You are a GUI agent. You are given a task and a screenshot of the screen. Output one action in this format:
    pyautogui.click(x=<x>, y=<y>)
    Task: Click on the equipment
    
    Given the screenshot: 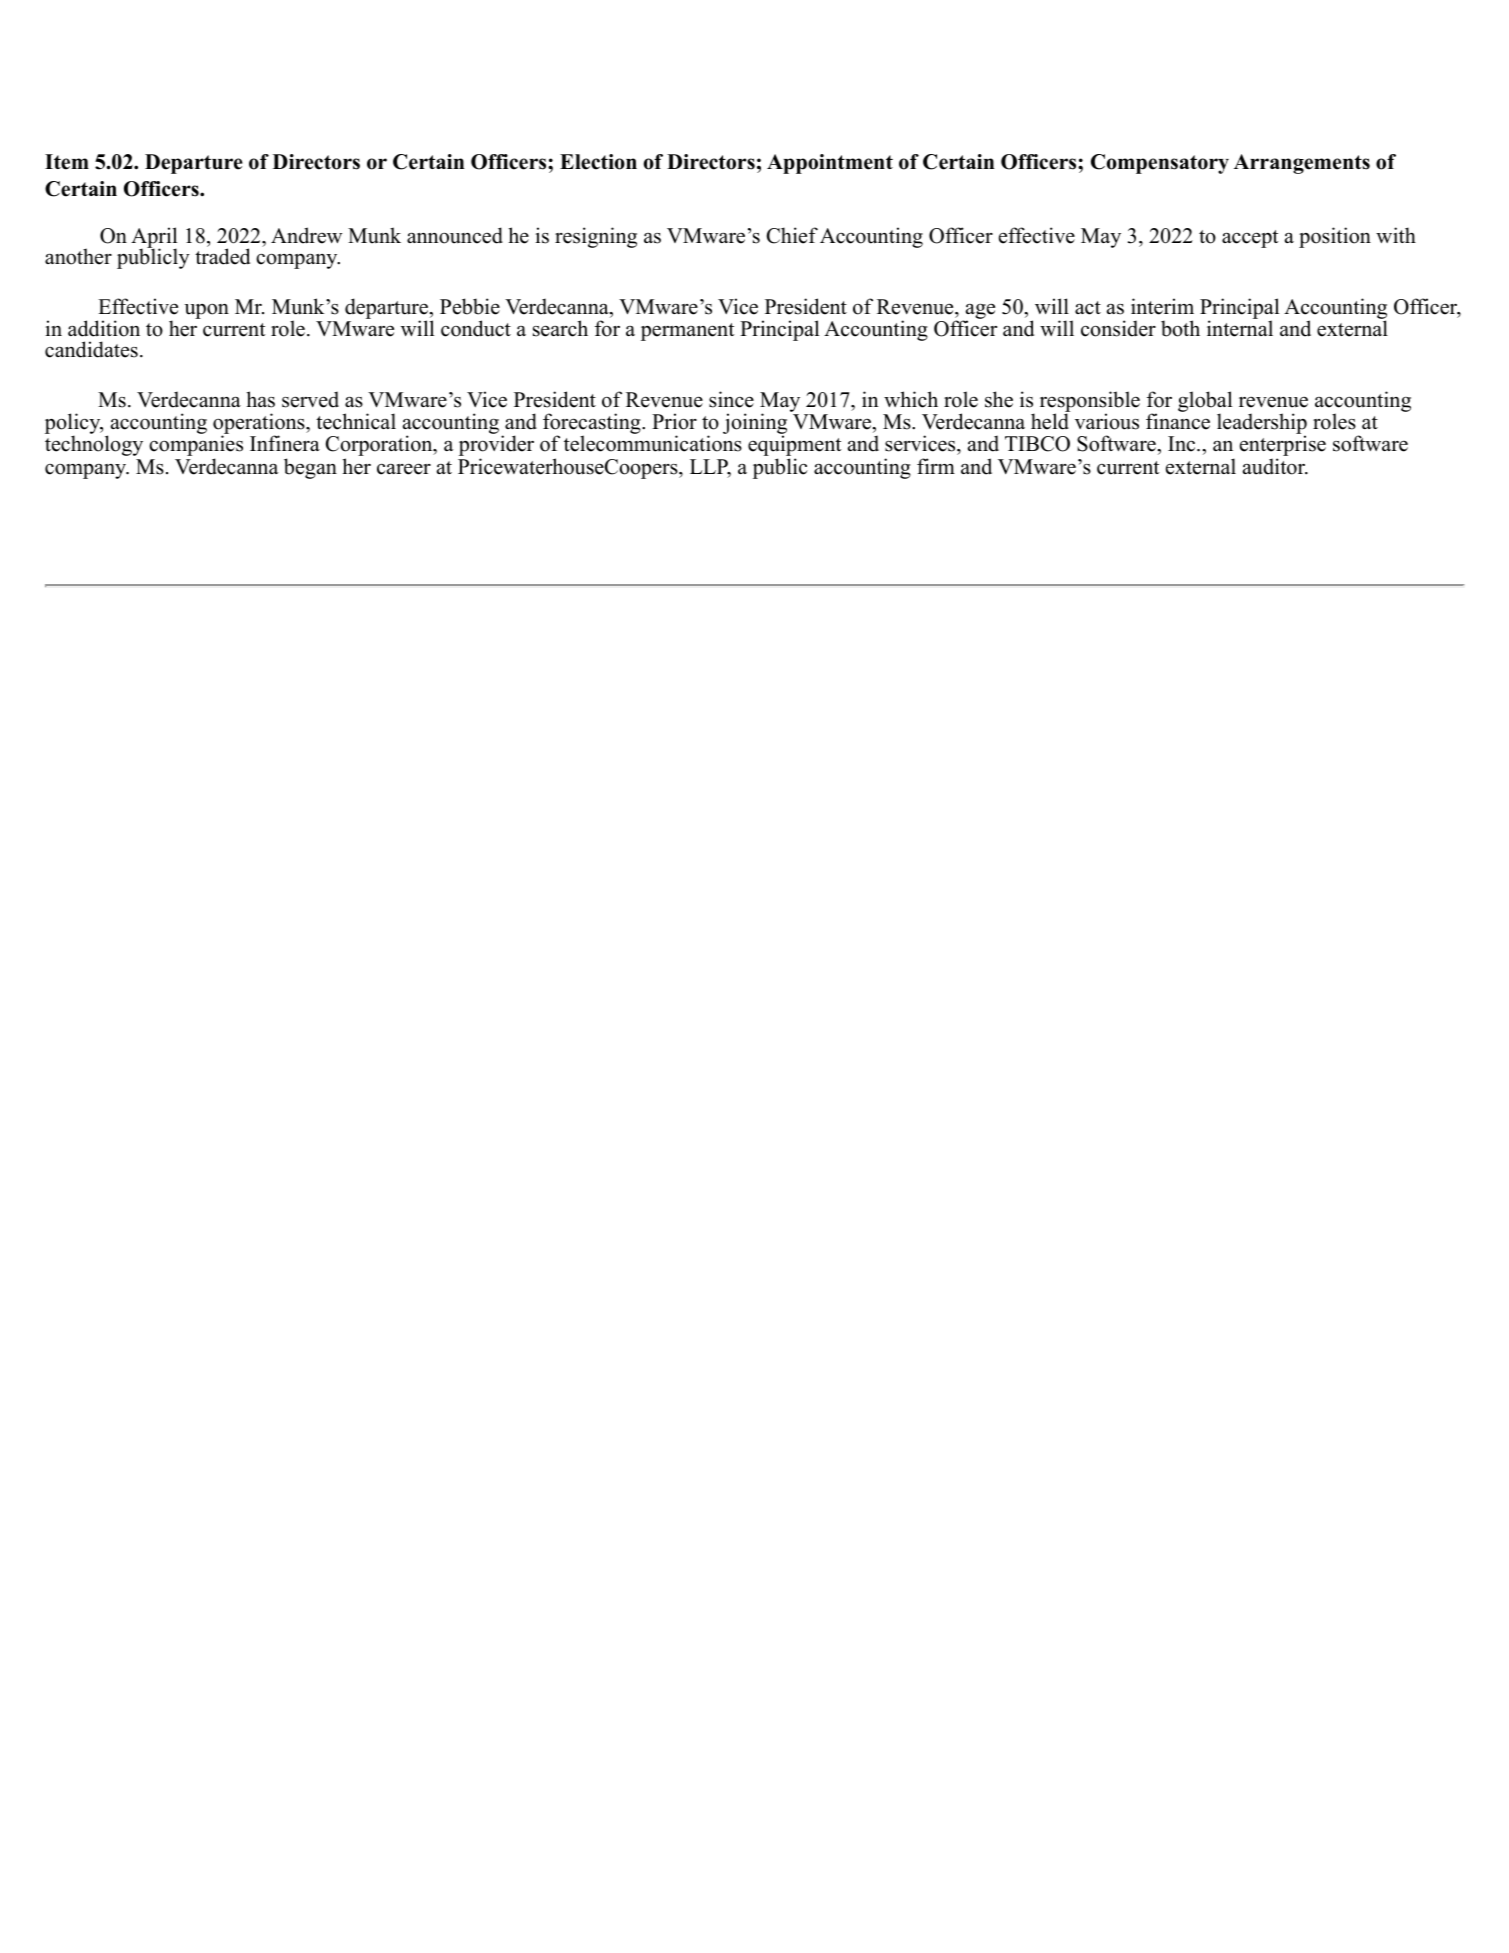 What is the action you would take?
    pyautogui.click(x=795, y=444)
